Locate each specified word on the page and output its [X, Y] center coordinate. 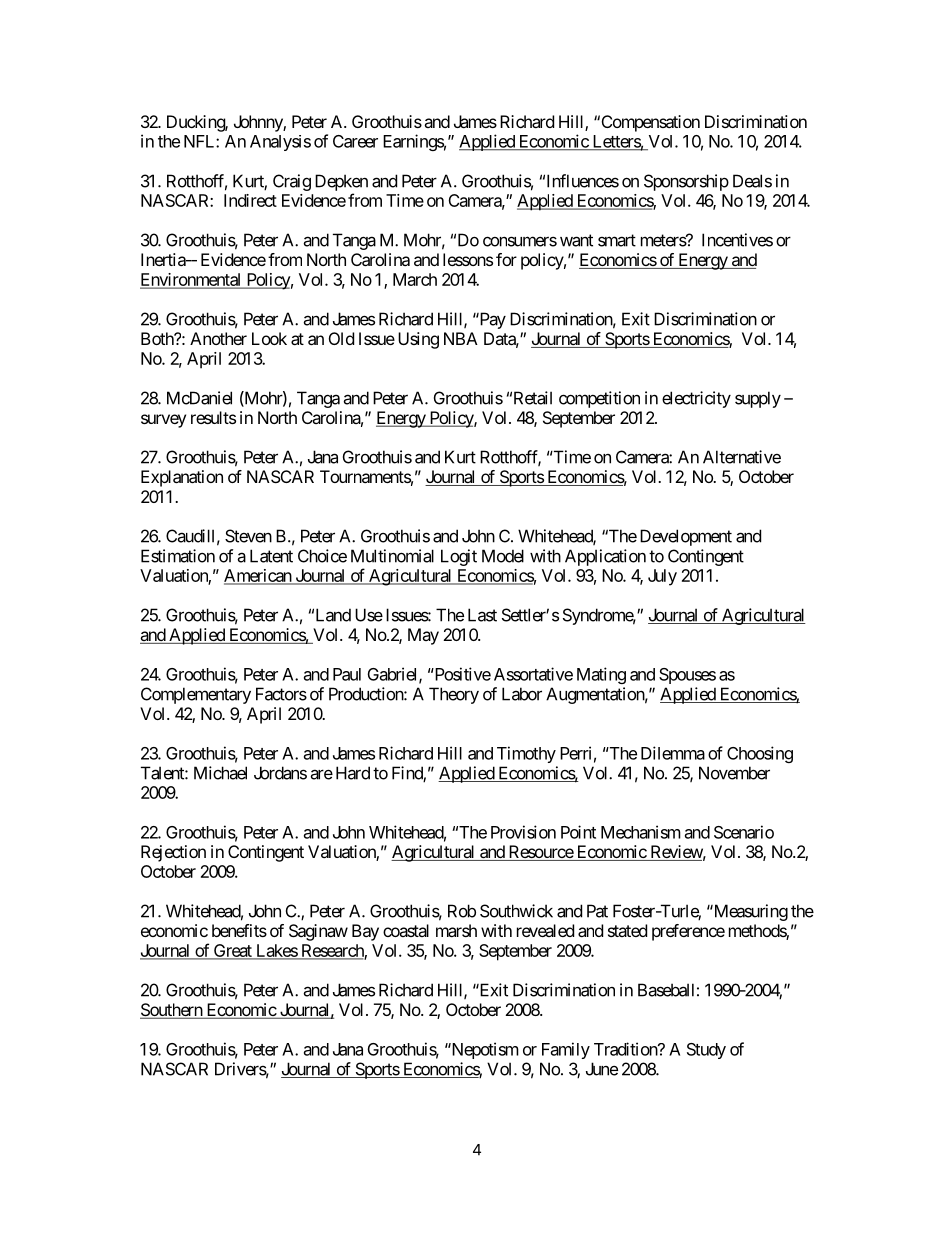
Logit [459, 557]
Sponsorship [686, 182]
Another [218, 338]
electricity [696, 399]
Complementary [196, 695]
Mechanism [641, 832]
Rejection [173, 853]
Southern [172, 1011]
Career [355, 141]
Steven [248, 536]
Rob [462, 911]
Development [686, 537]
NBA [461, 338]
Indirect [250, 200]
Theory [454, 695]
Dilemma [673, 753]
